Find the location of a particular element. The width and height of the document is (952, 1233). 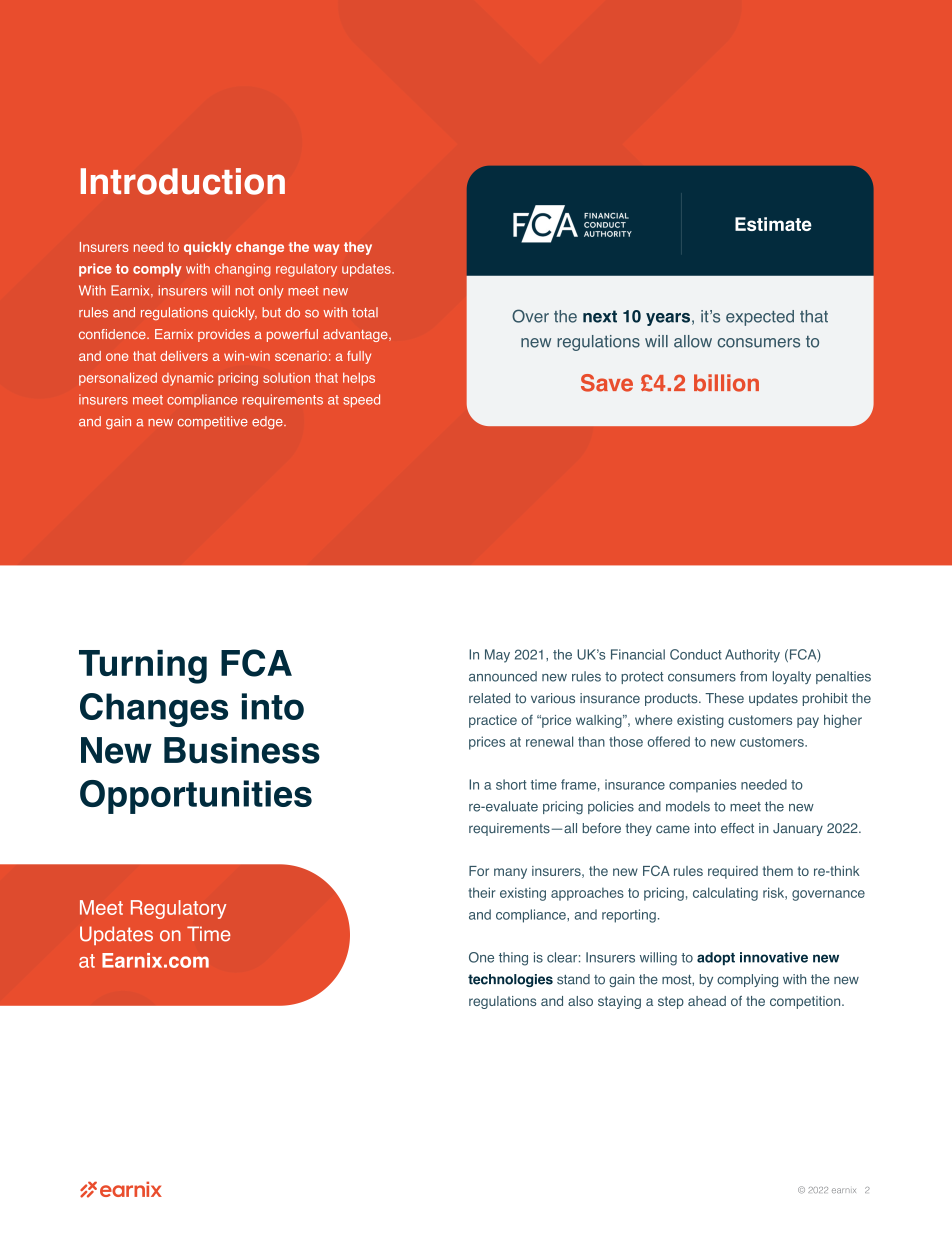

Turning is located at coordinates (143, 667).
